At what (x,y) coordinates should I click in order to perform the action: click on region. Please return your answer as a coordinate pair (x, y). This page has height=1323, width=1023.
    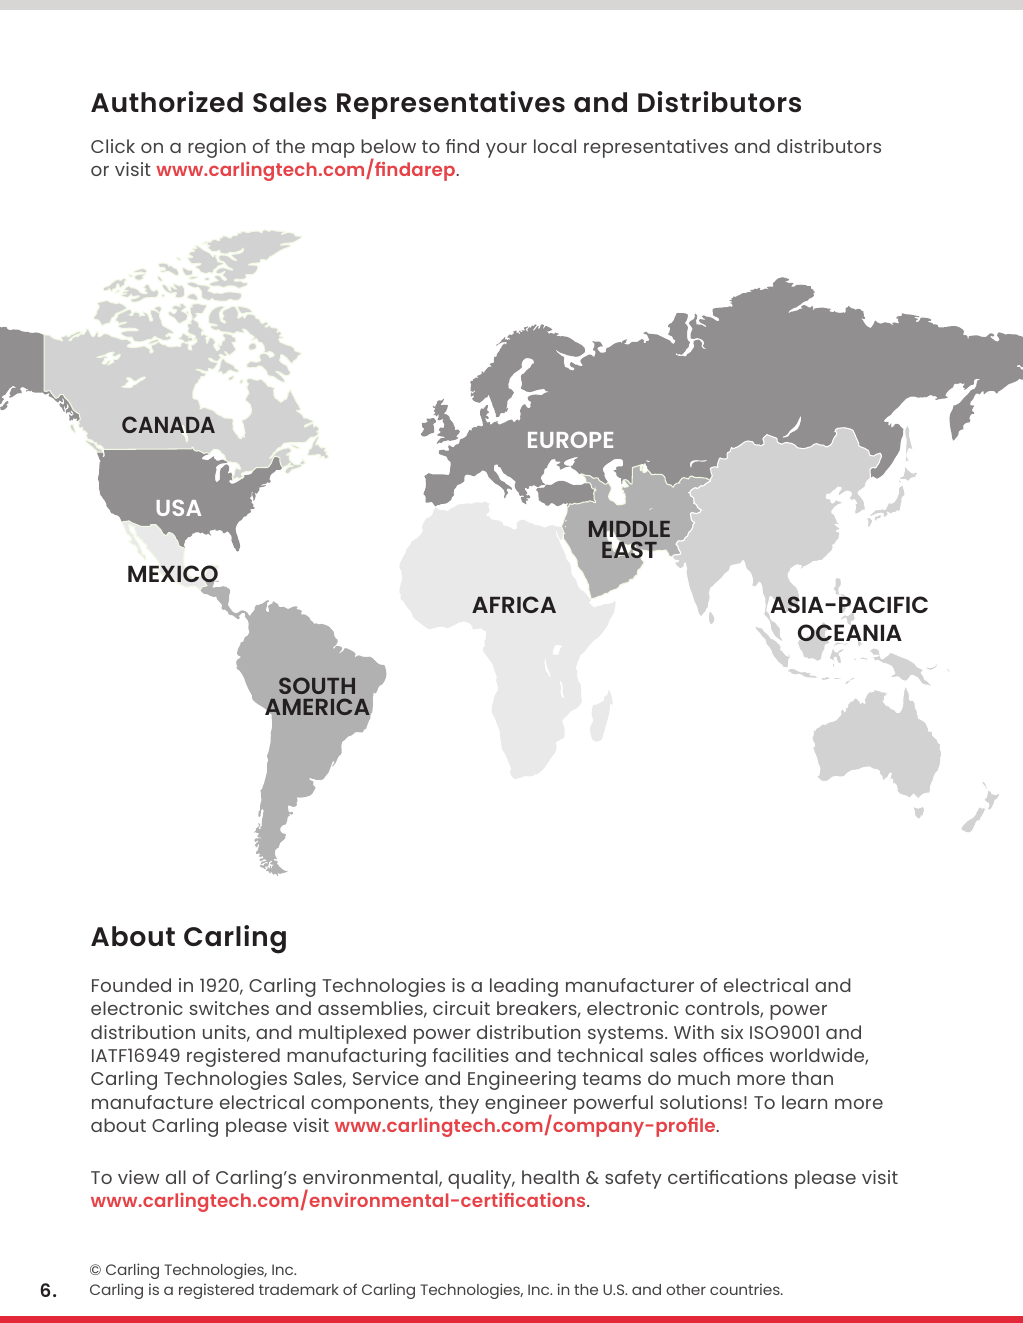
    Looking at the image, I should click on (217, 148).
